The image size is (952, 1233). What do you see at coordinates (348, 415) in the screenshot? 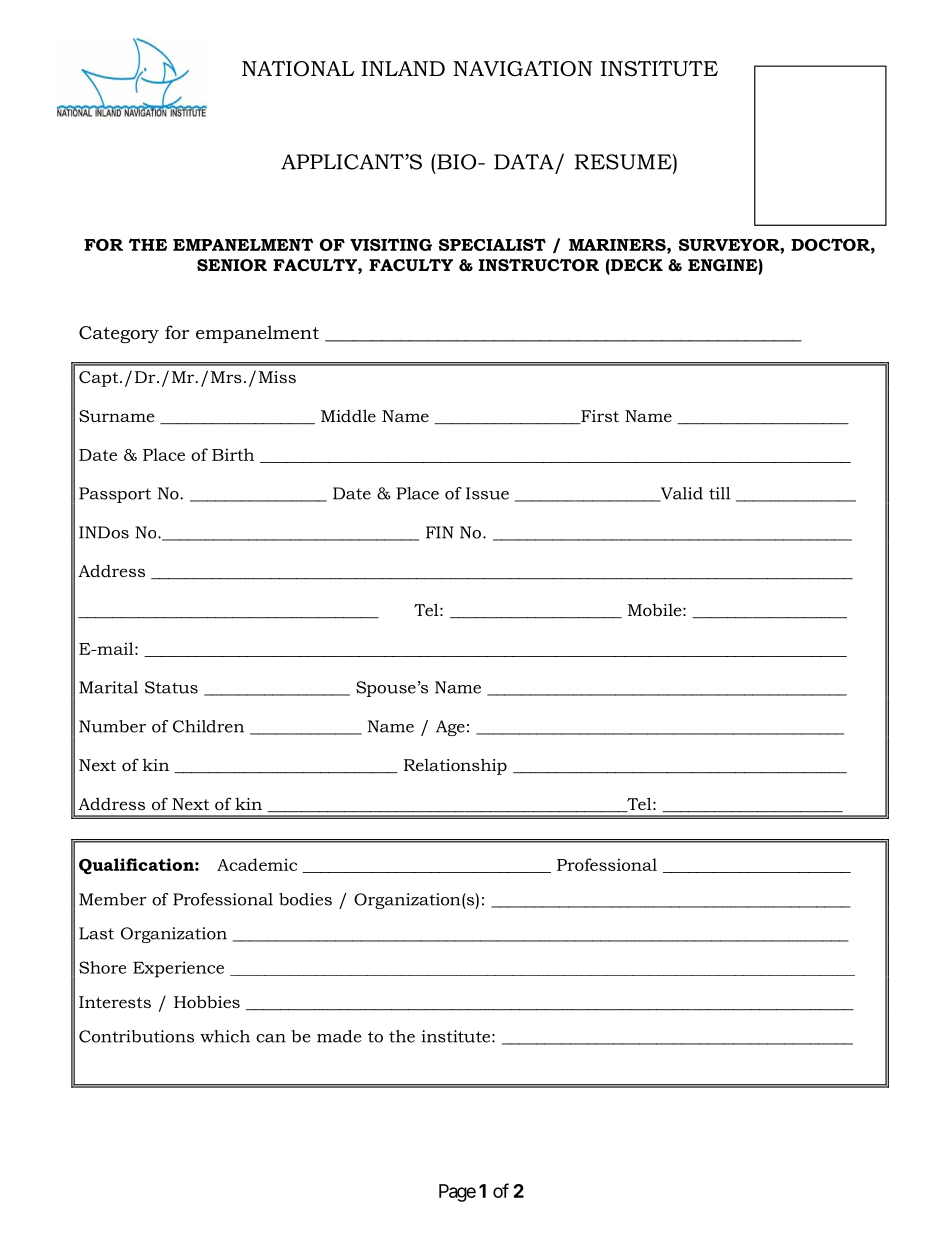
I see `Middle` at bounding box center [348, 415].
